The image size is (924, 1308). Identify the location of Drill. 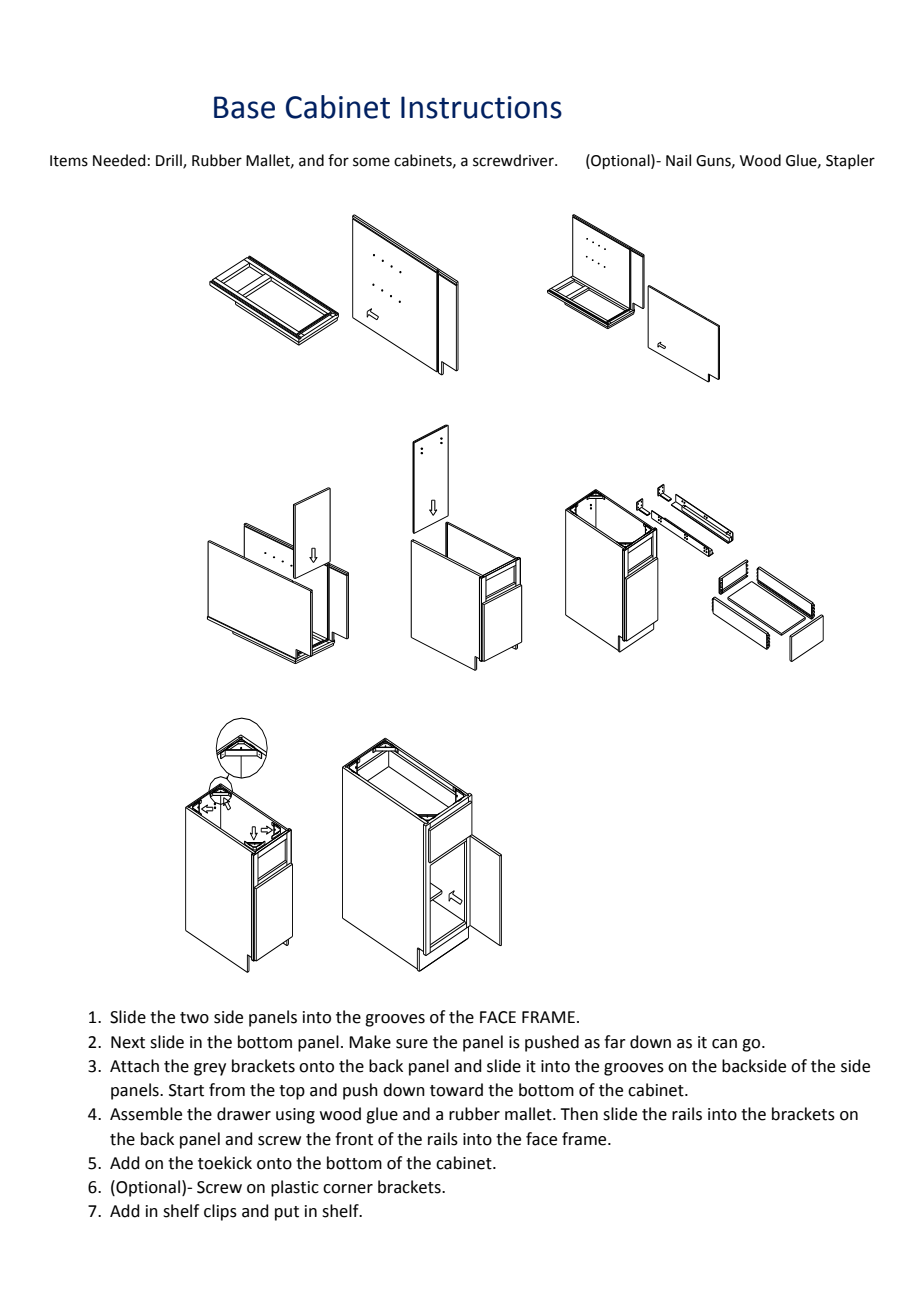
(170, 161).
